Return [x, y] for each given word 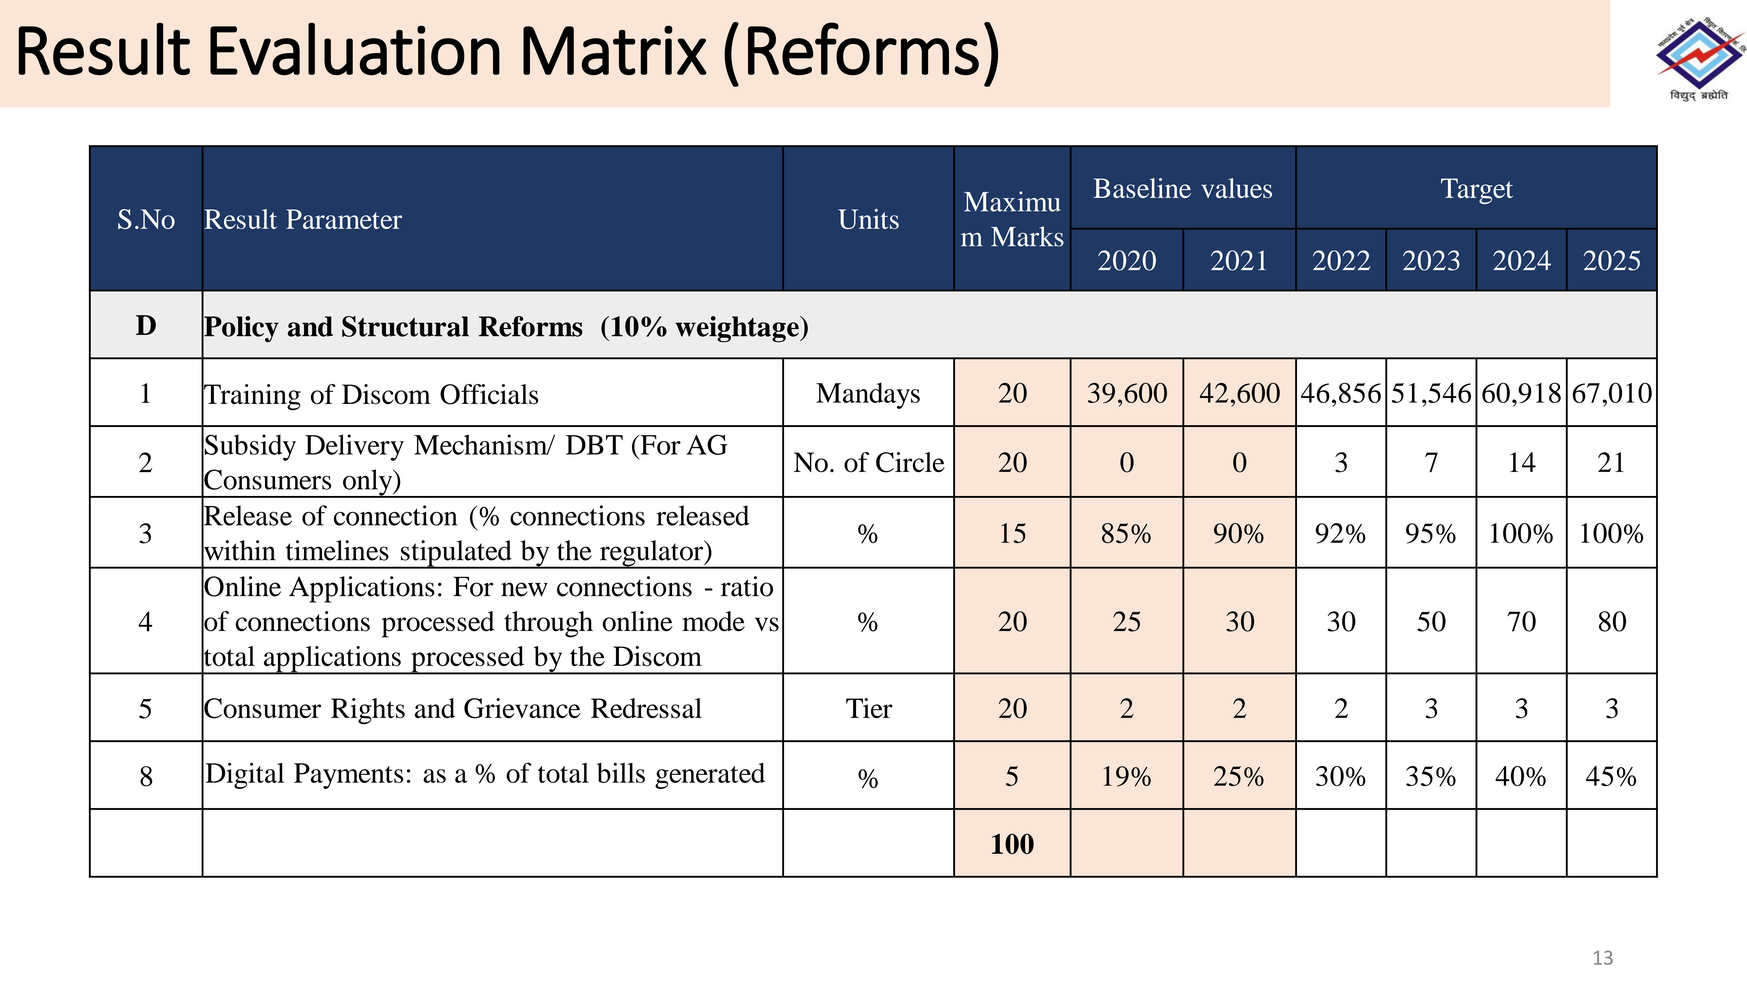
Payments [348, 776]
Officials [489, 394]
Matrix [615, 50]
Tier [869, 708]
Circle [910, 462]
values [1236, 188]
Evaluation [355, 49]
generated [710, 776]
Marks [1027, 236]
